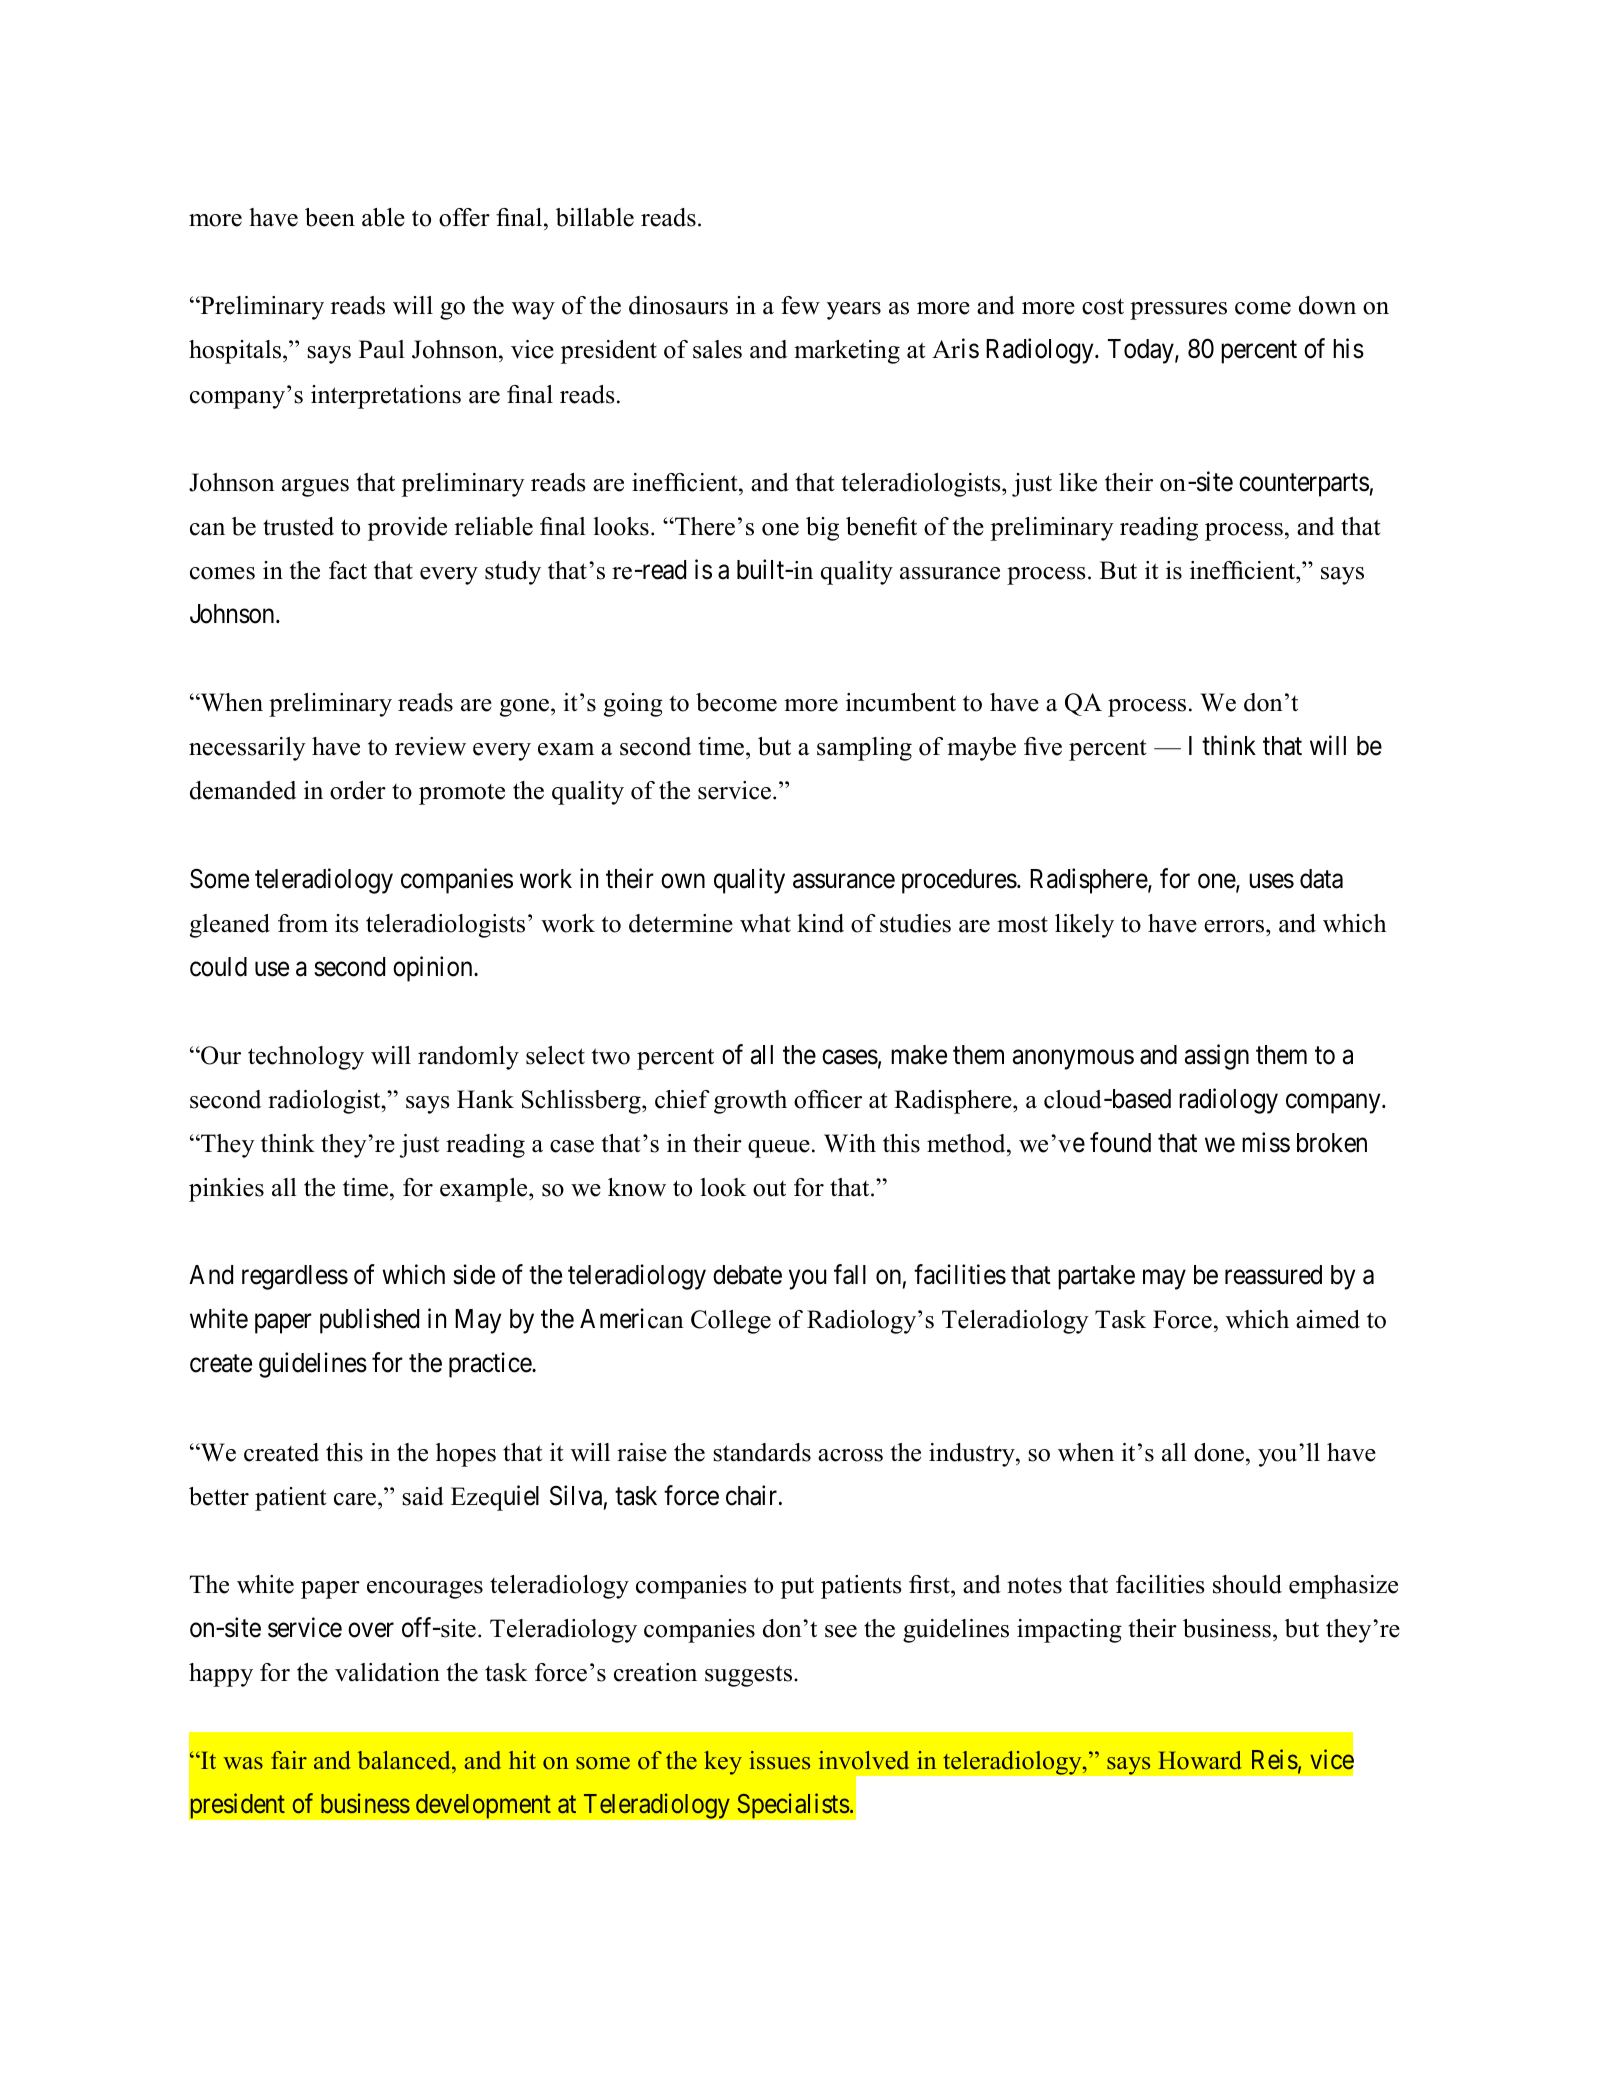 Image resolution: width=1606 pixels, height=2078 pixels. What do you see at coordinates (1178, 311) in the screenshot?
I see `pressures` at bounding box center [1178, 311].
